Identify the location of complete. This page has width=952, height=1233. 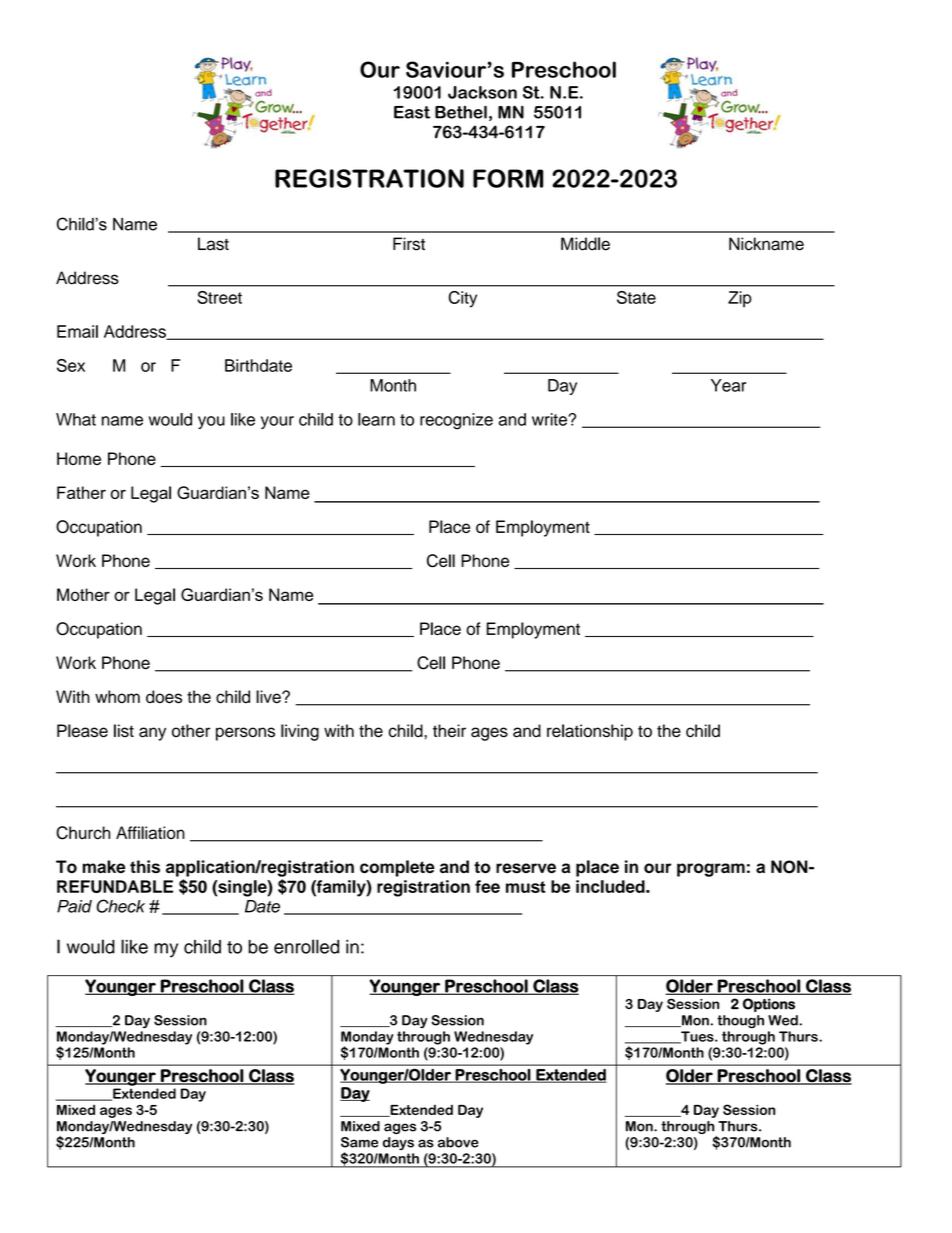
(397, 868).
